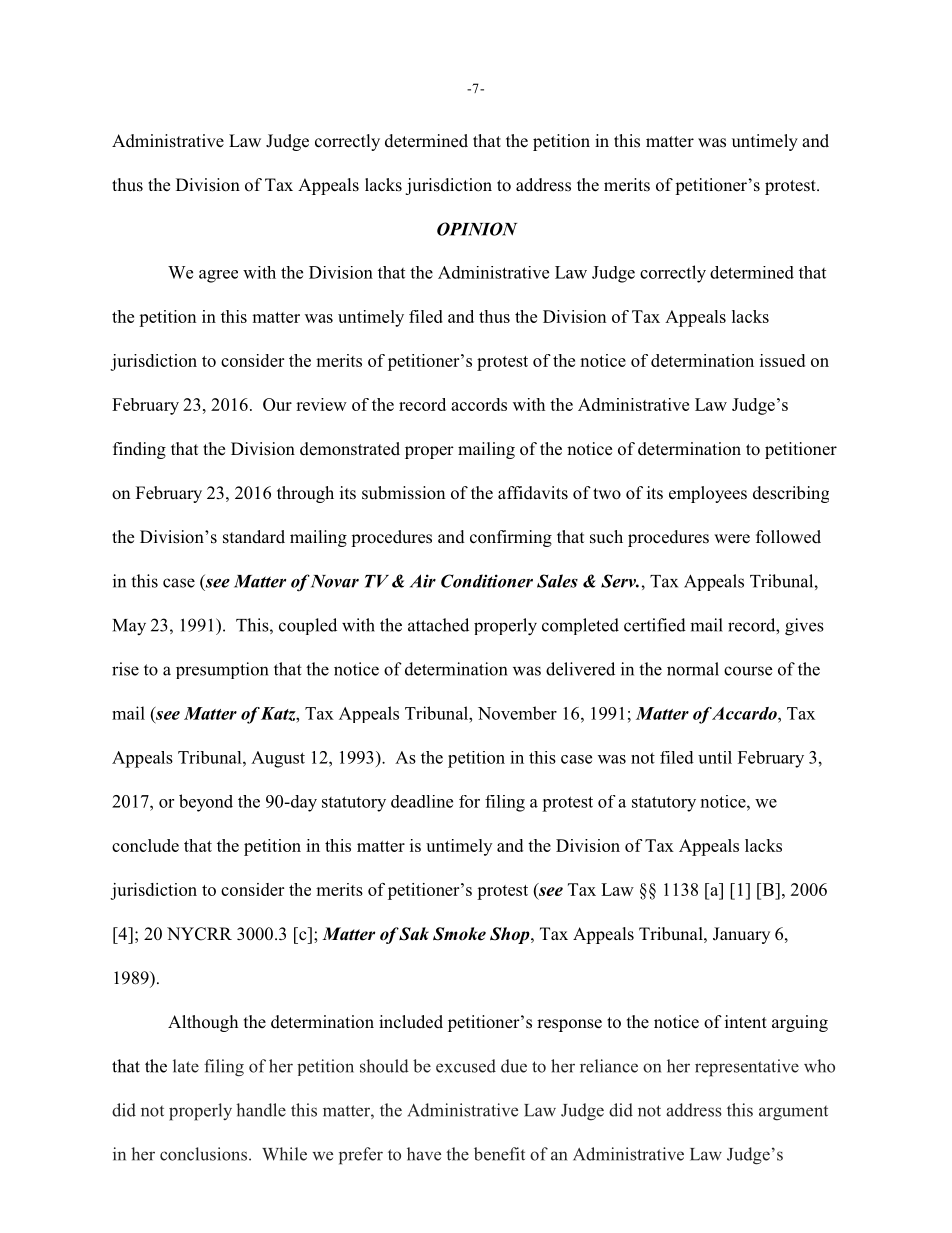  I want to click on January, so click(741, 935).
